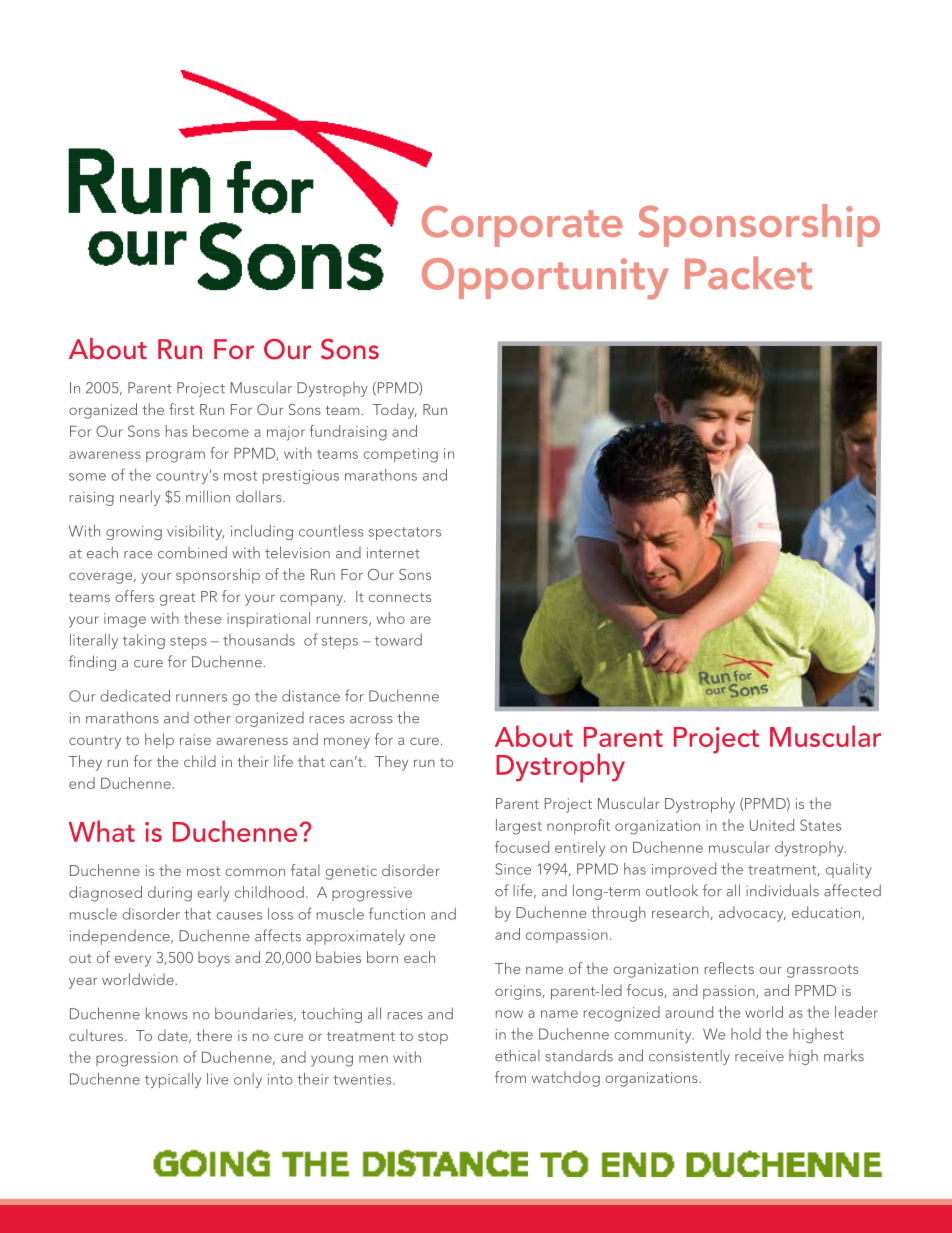 The image size is (952, 1233). What do you see at coordinates (519, 827) in the document?
I see `largest` at bounding box center [519, 827].
